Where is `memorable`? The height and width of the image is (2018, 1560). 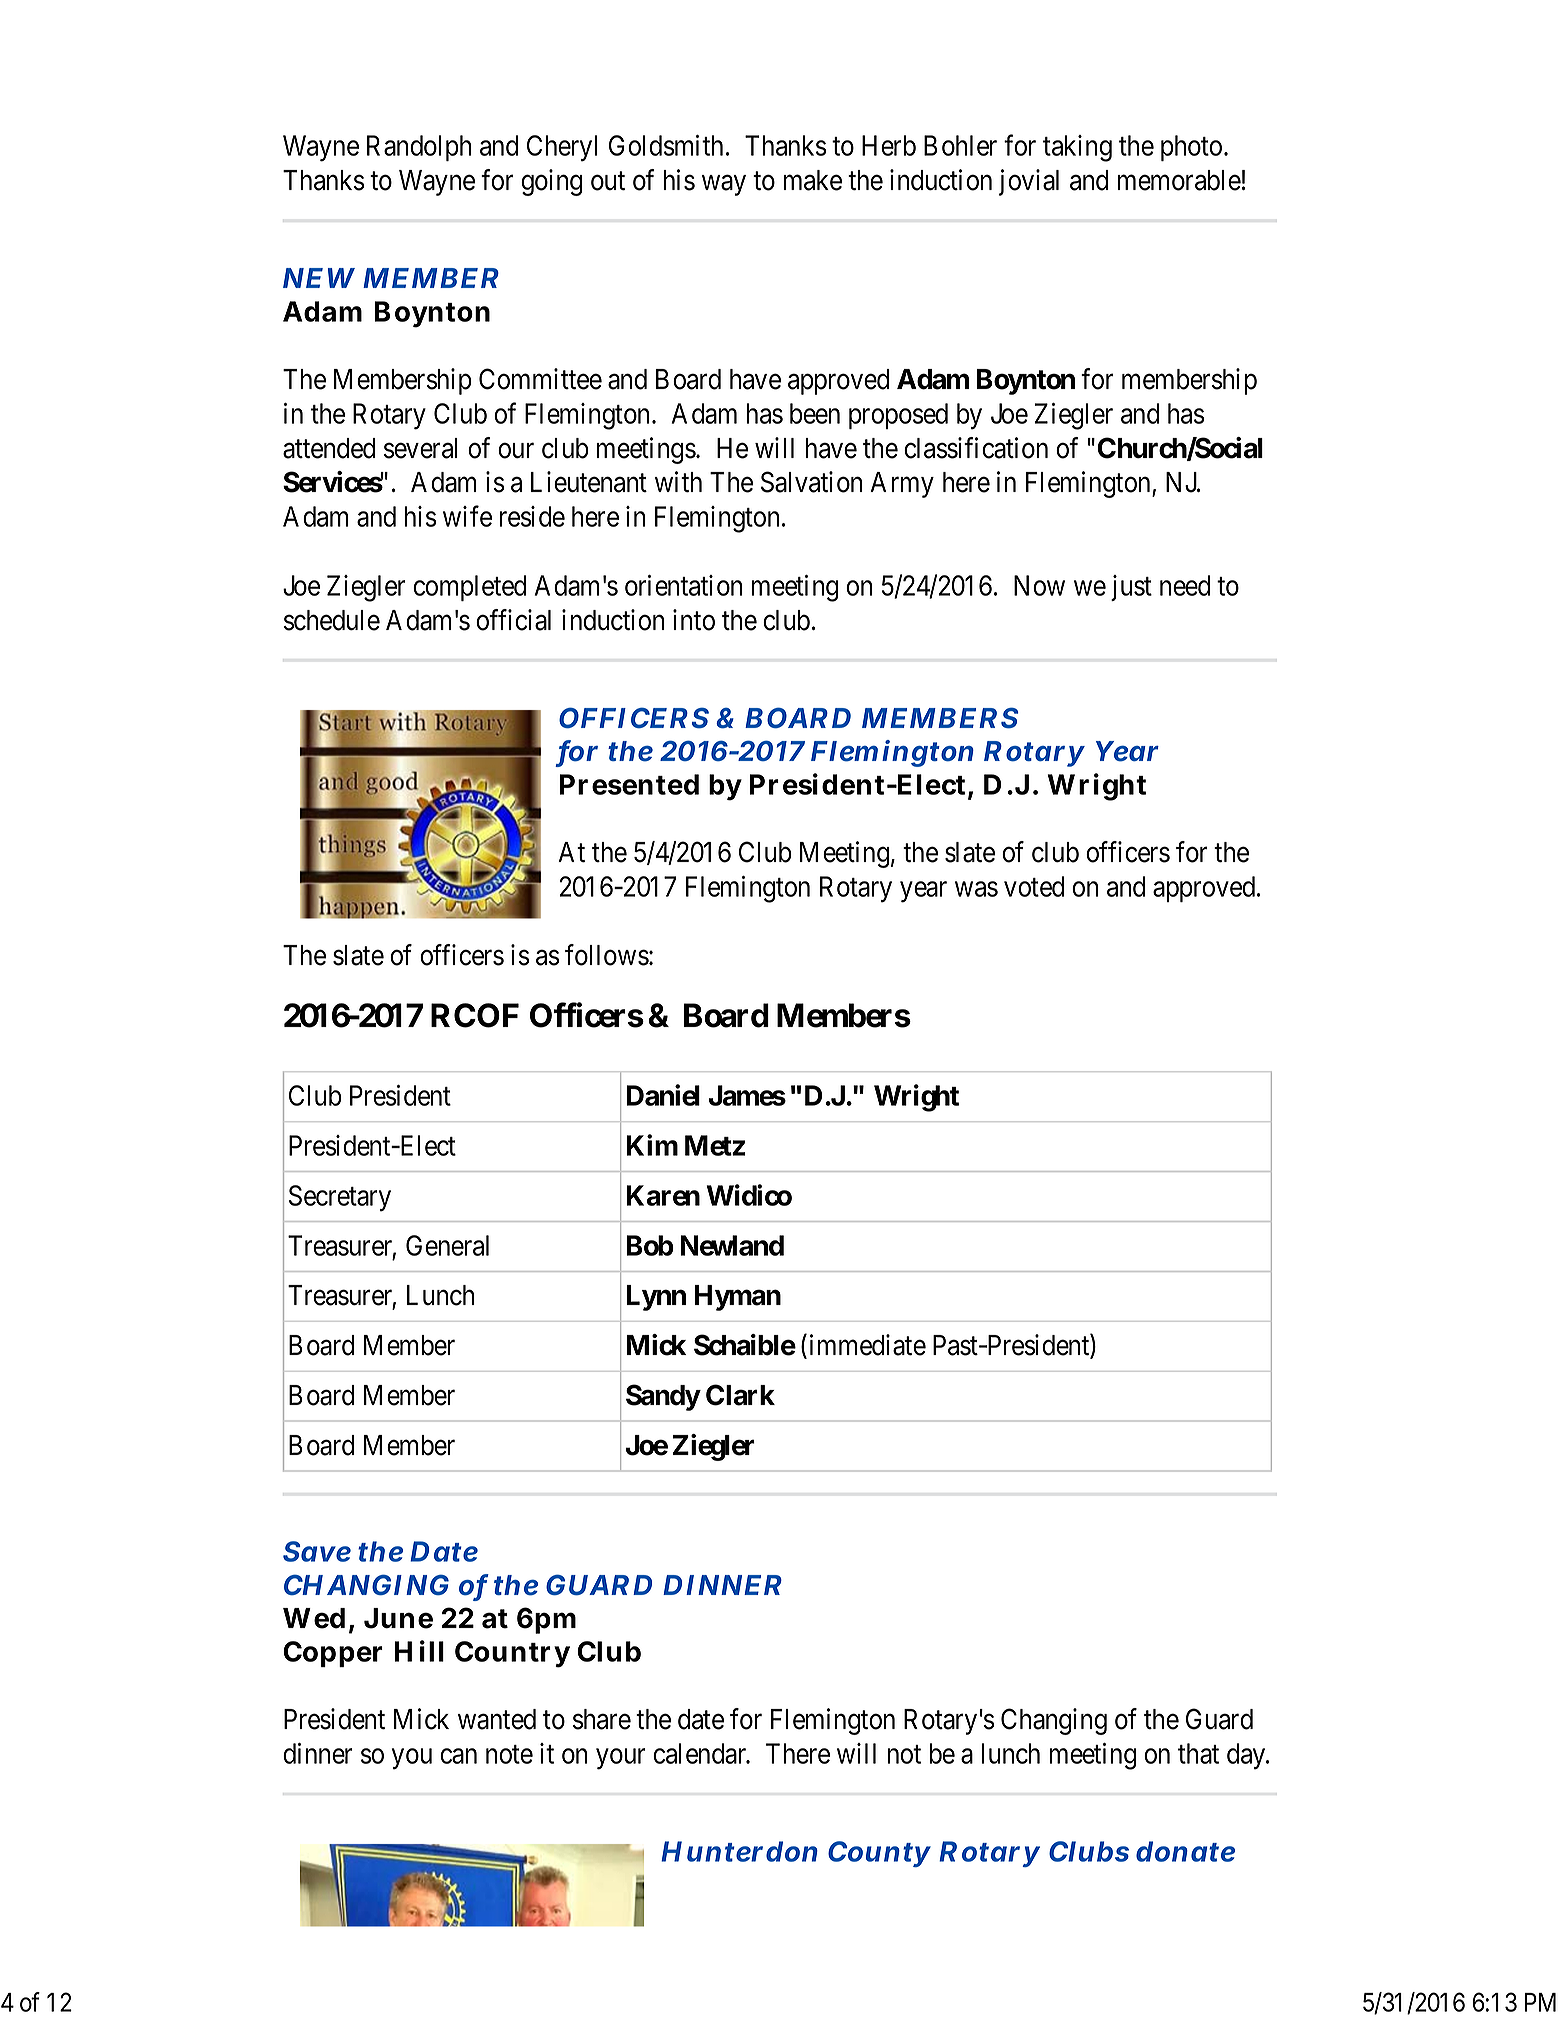
memorable is located at coordinates (1179, 180).
